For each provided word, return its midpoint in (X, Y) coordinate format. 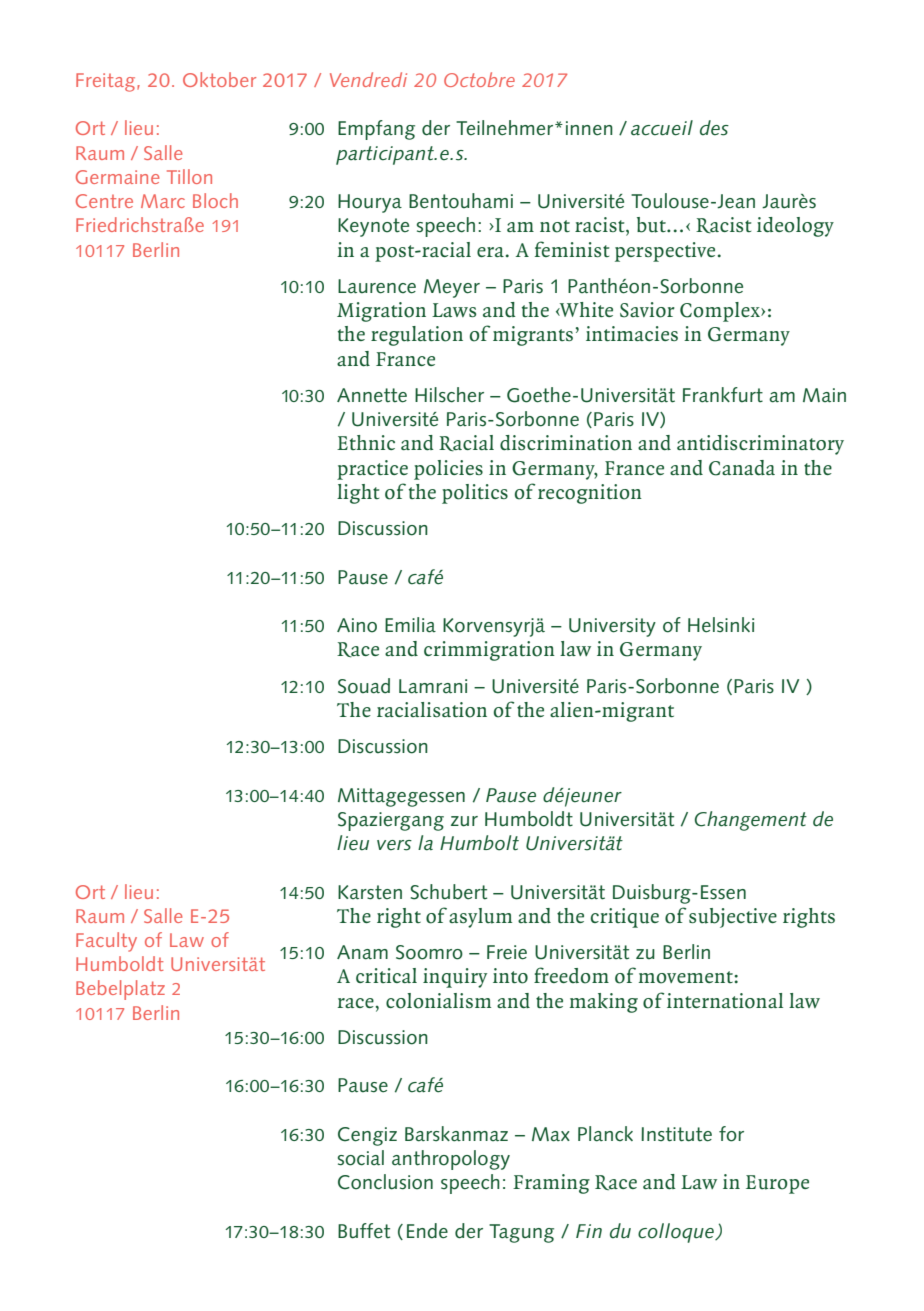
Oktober (219, 79)
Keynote (373, 227)
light (358, 494)
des (714, 128)
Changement (751, 821)
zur (464, 821)
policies (448, 470)
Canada (742, 468)
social (361, 1158)
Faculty (106, 942)
